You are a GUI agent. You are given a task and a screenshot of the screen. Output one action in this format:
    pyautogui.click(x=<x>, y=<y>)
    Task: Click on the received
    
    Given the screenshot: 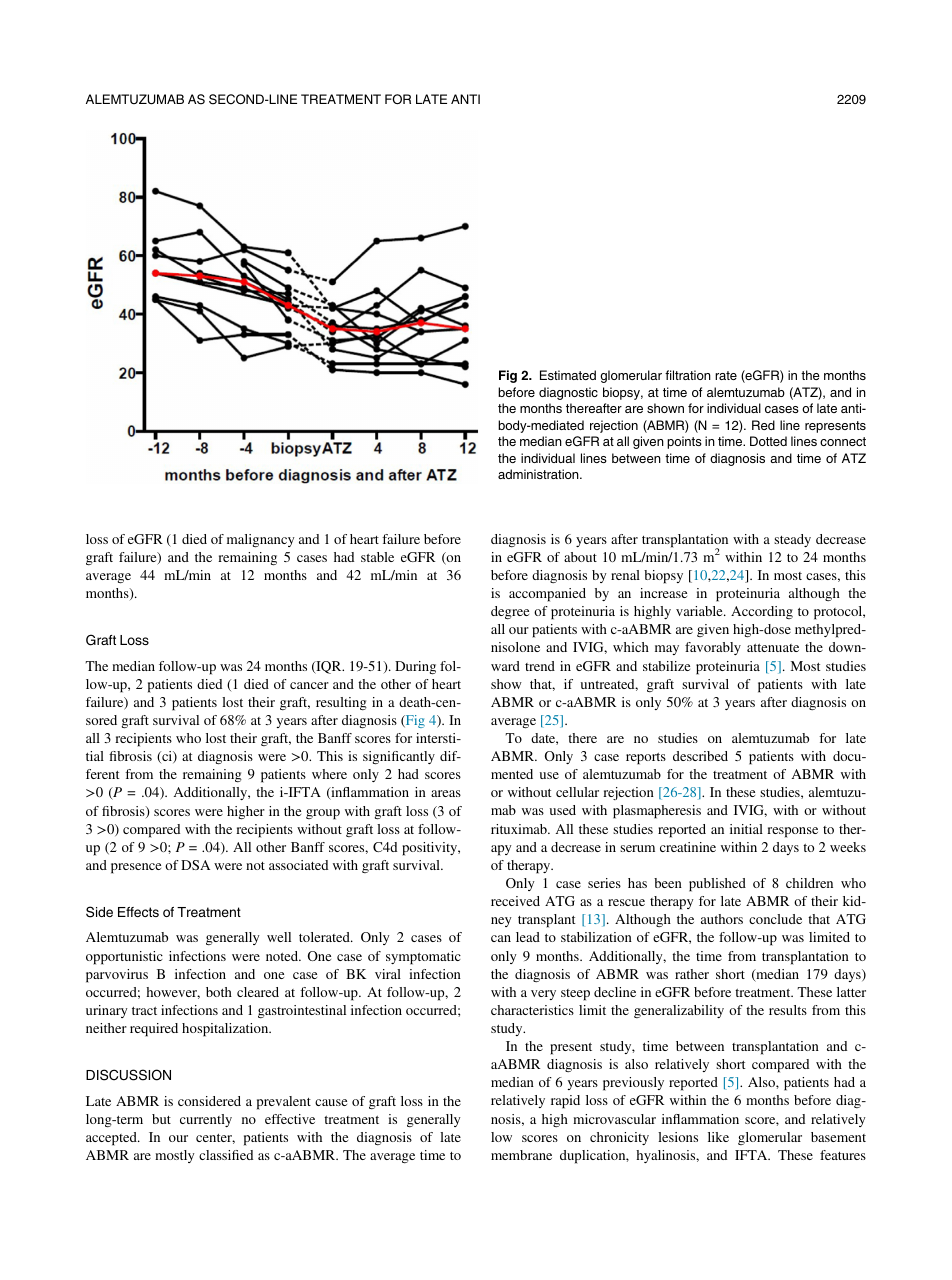 What is the action you would take?
    pyautogui.click(x=515, y=901)
